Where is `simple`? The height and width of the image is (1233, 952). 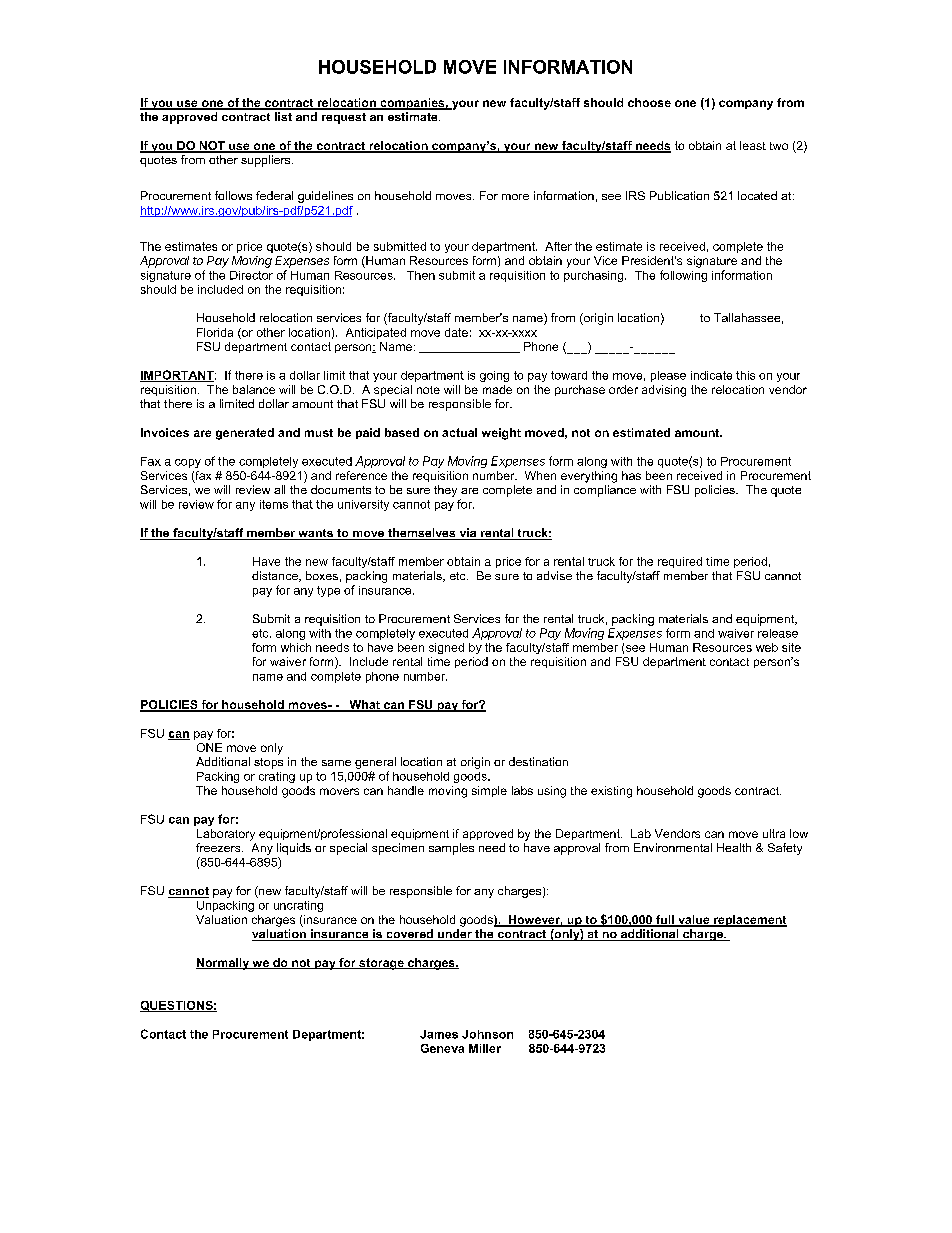 simple is located at coordinates (489, 791).
